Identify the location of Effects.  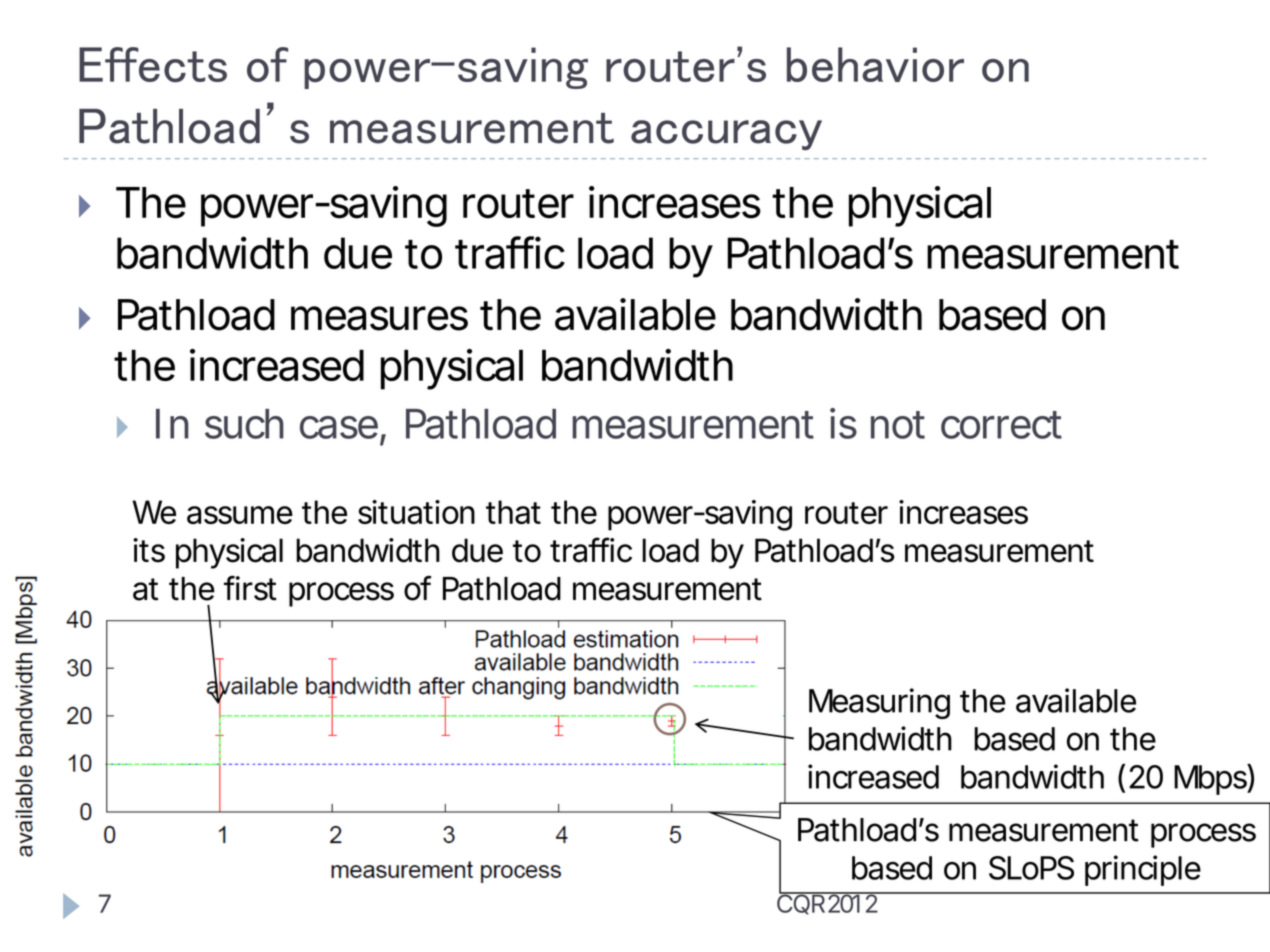
(153, 65).
